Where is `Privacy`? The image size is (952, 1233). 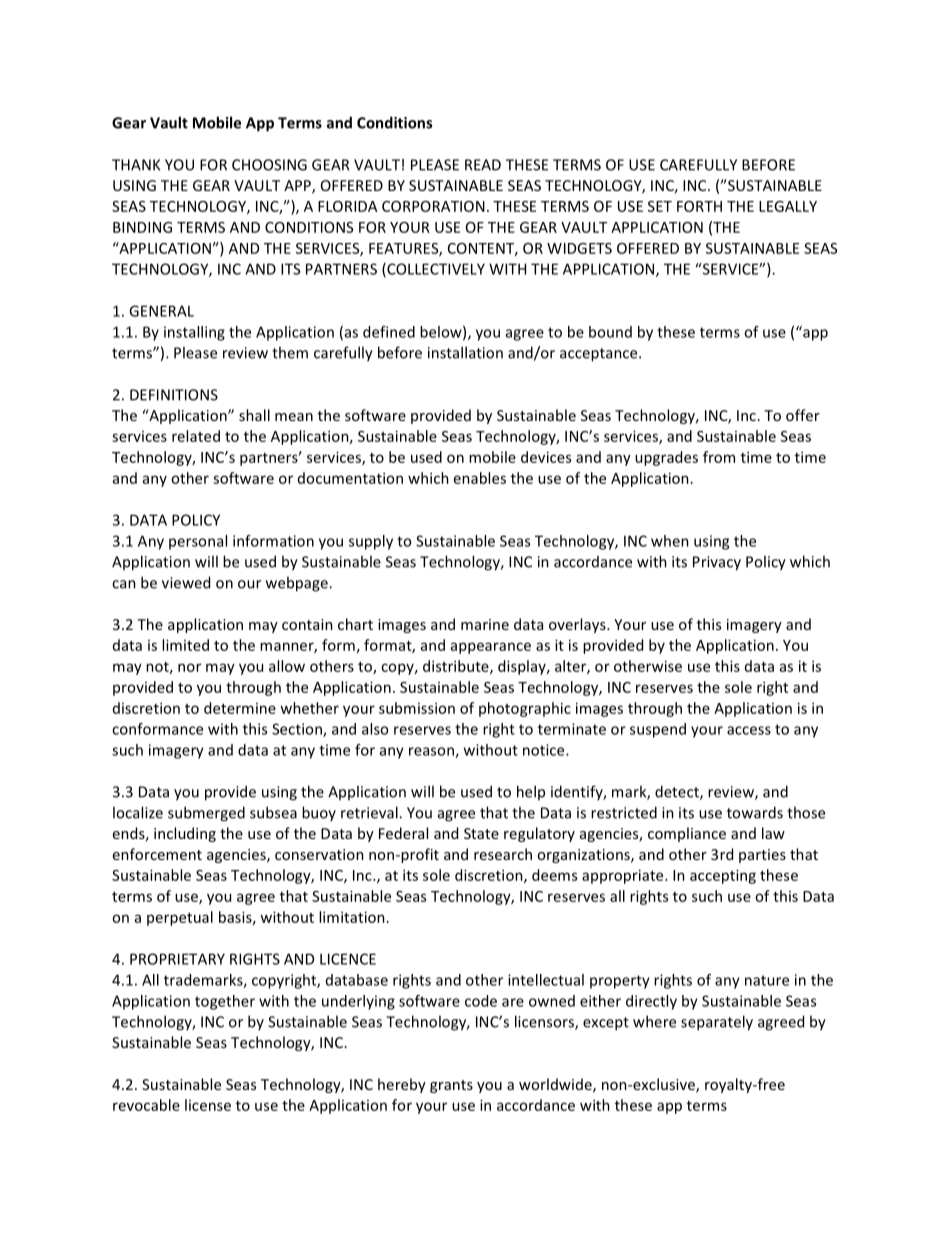
Privacy is located at coordinates (717, 563).
